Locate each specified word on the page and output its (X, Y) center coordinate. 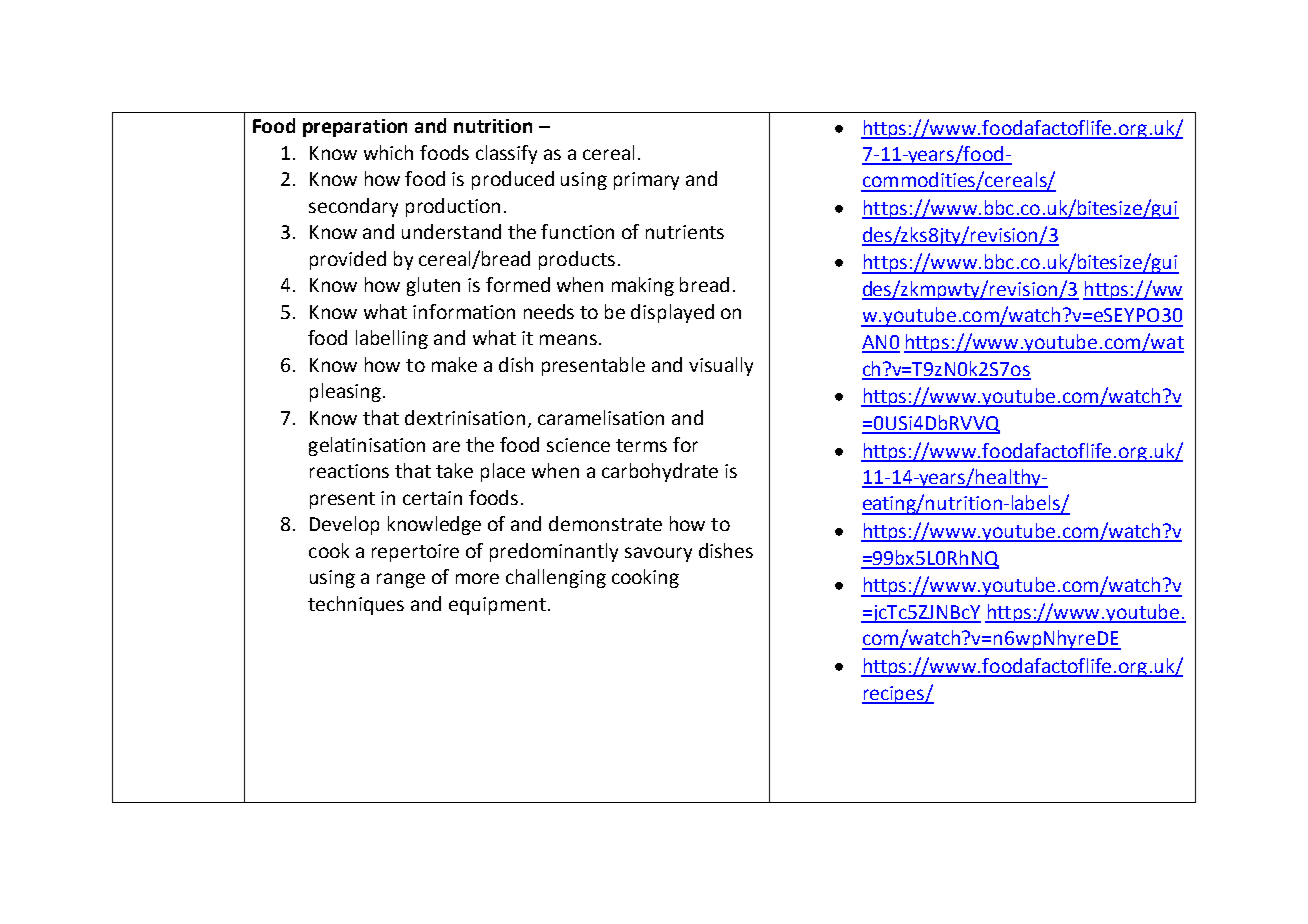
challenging (556, 578)
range (401, 580)
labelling (392, 339)
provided (348, 260)
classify (506, 154)
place (503, 472)
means (568, 339)
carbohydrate (660, 472)
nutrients (685, 232)
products (577, 260)
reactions (349, 471)
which (388, 152)
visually (721, 366)
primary (646, 181)
